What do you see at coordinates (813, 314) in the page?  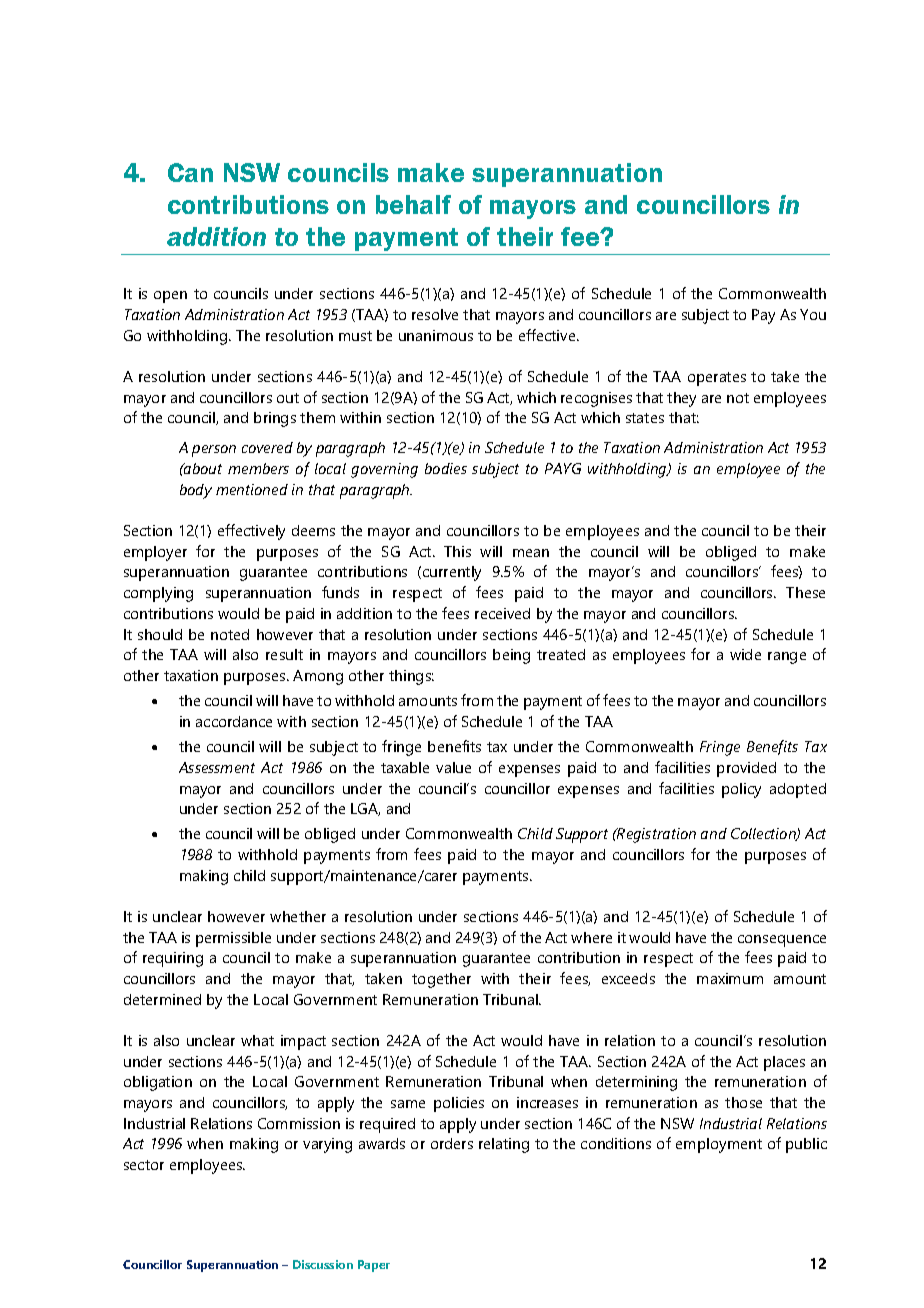 I see `You` at bounding box center [813, 314].
